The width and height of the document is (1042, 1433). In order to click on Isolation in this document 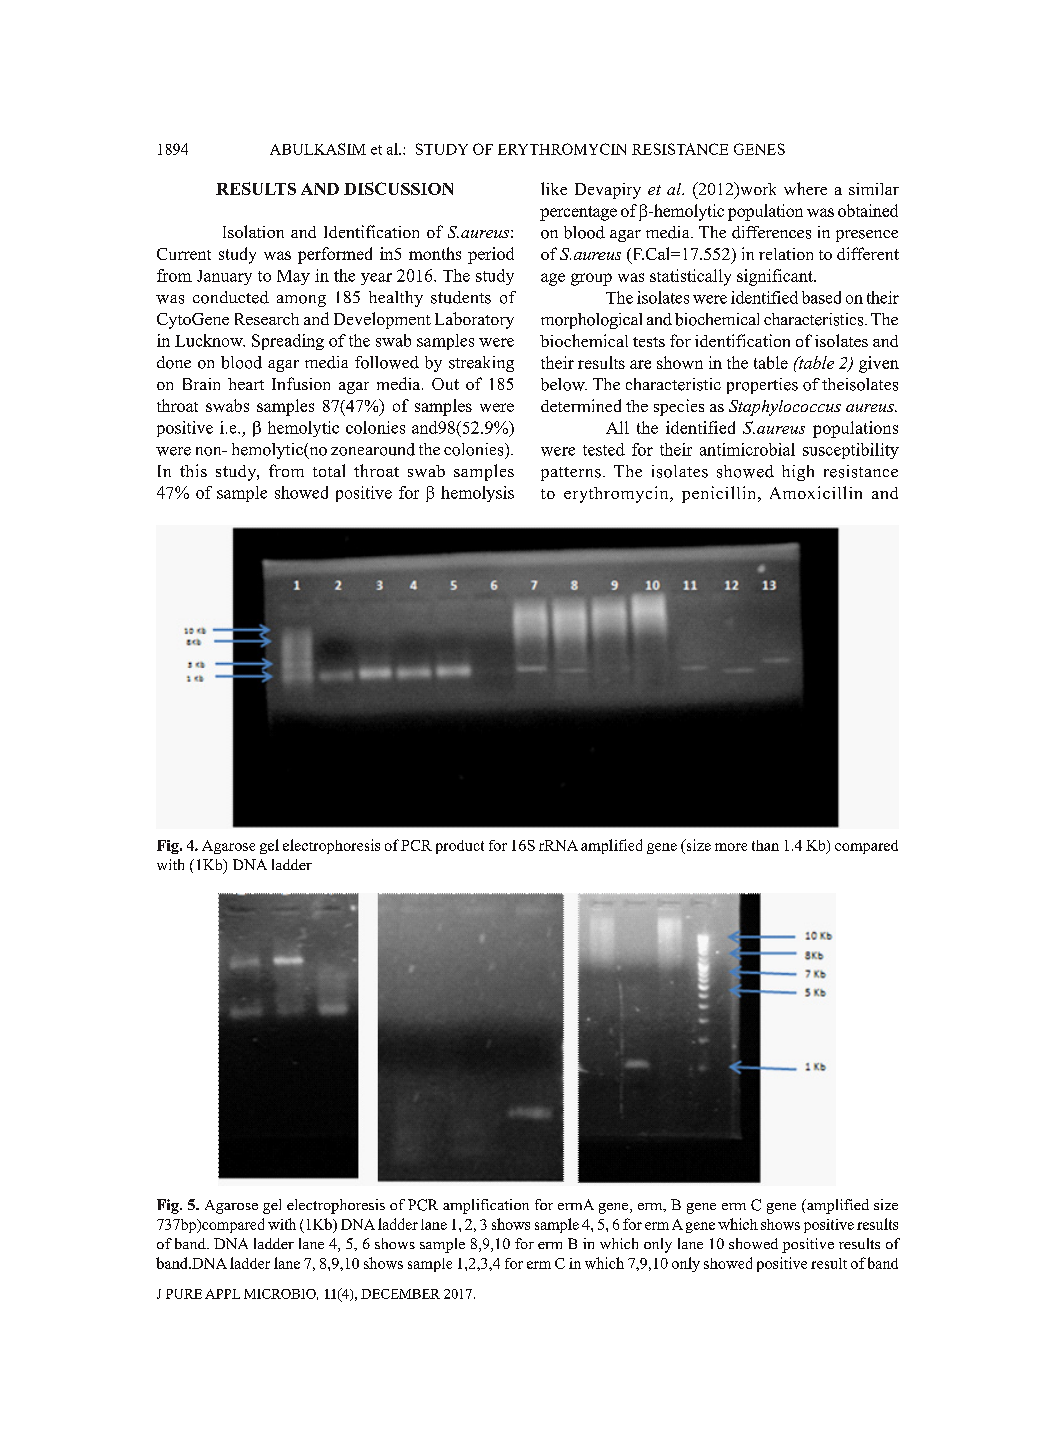, I will do `click(253, 231)`.
